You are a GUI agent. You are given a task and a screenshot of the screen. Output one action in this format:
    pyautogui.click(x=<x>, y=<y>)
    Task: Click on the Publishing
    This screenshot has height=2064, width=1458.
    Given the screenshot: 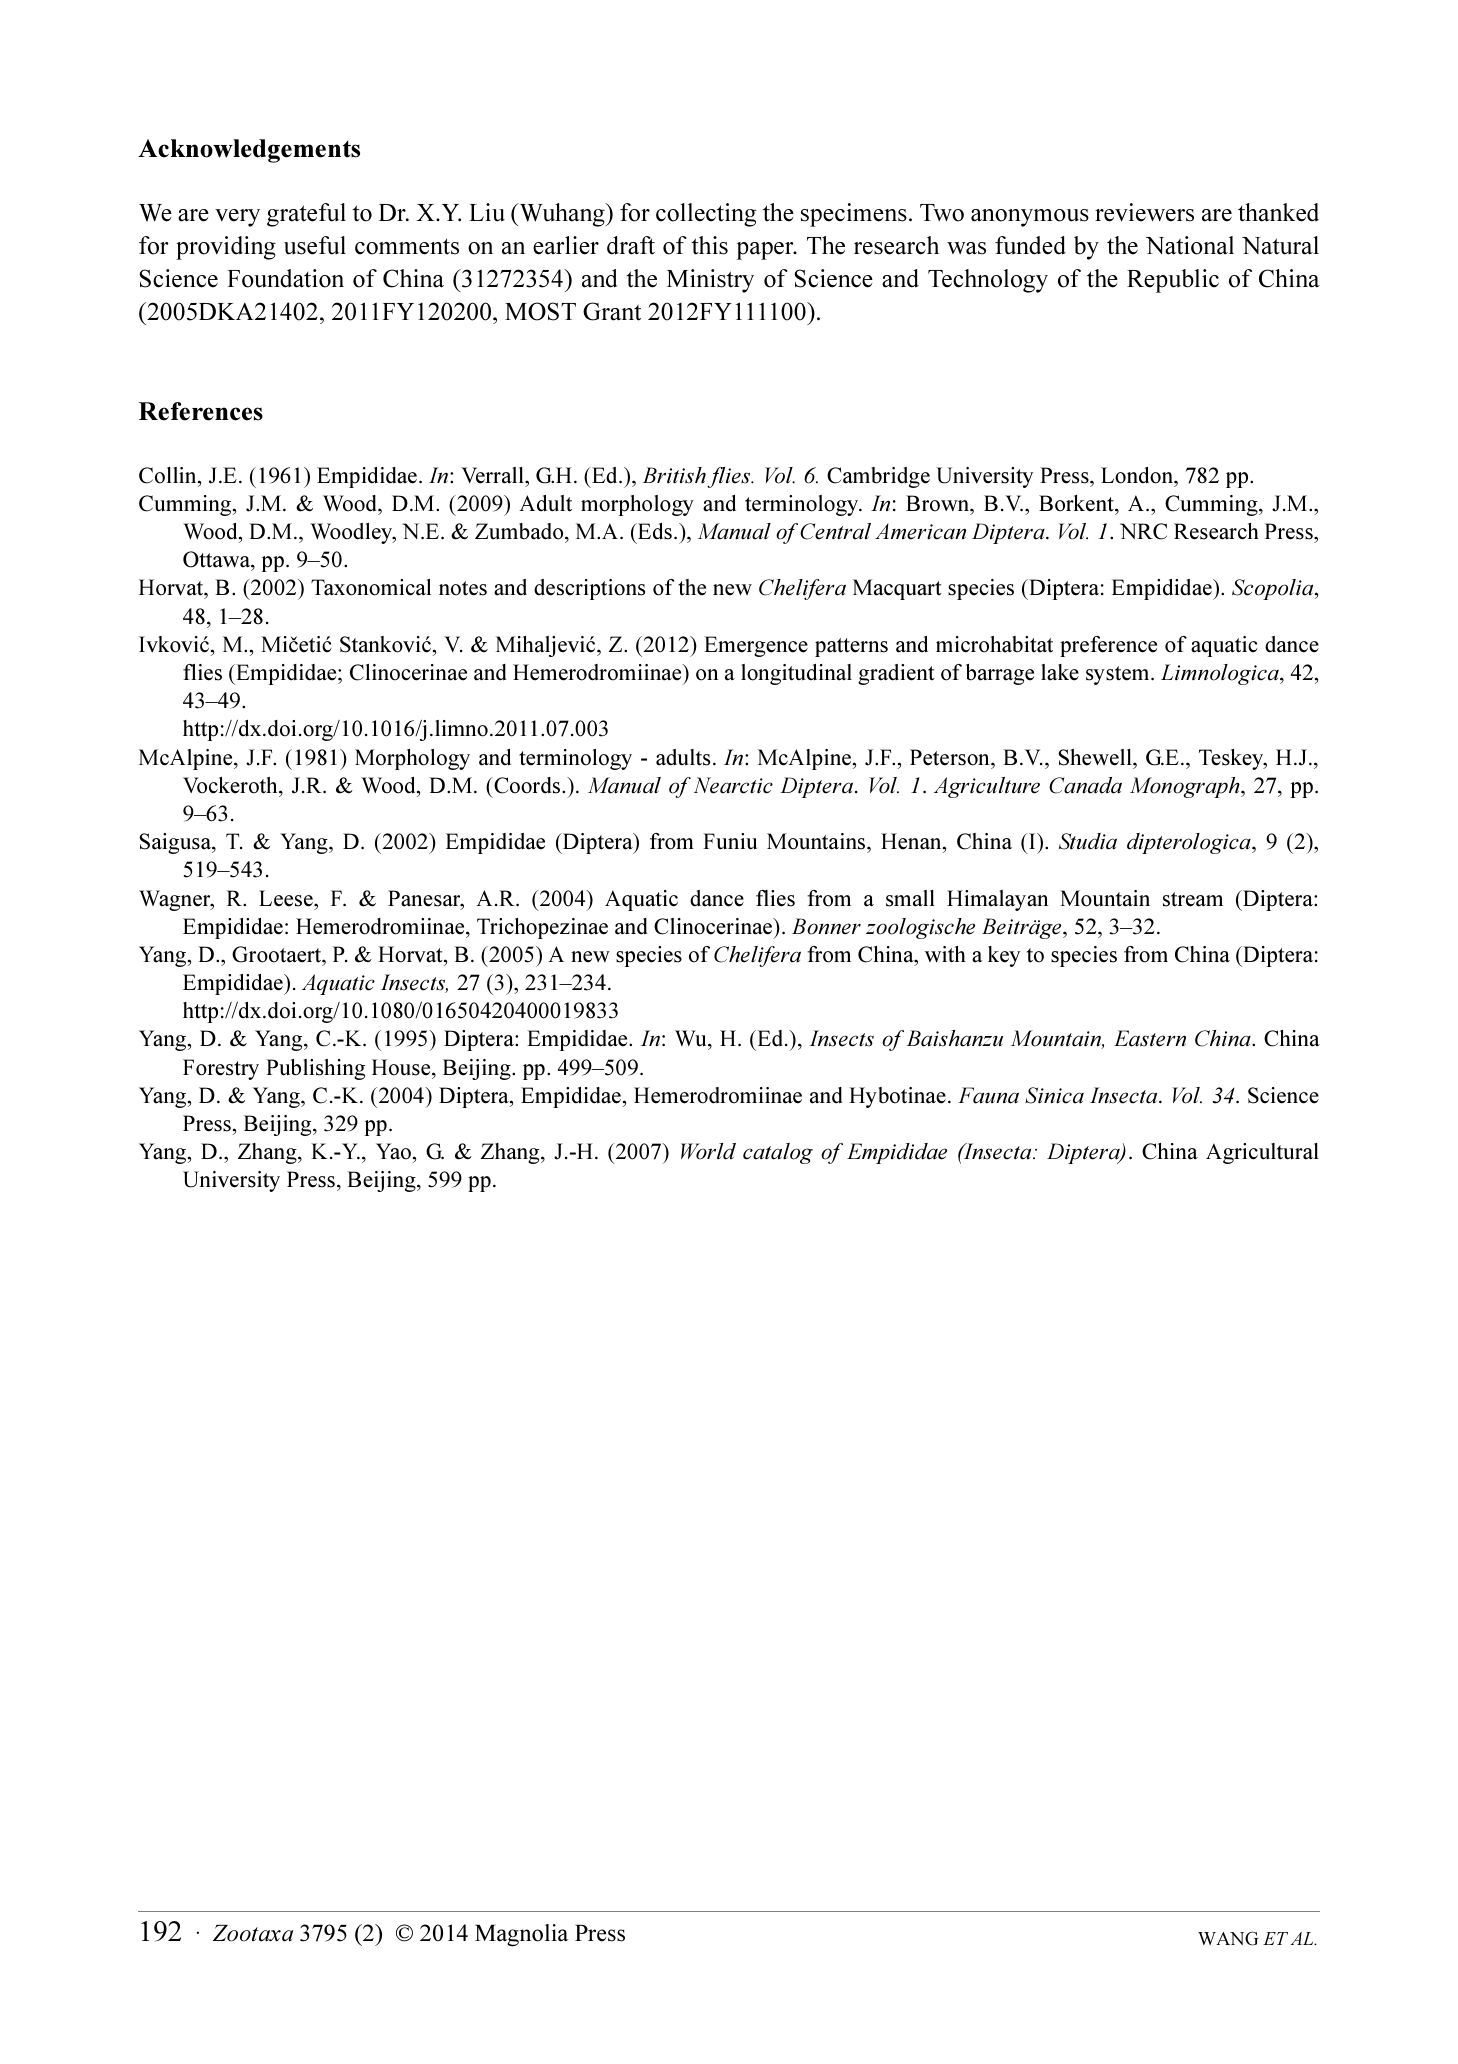 What is the action you would take?
    pyautogui.click(x=315, y=1069)
